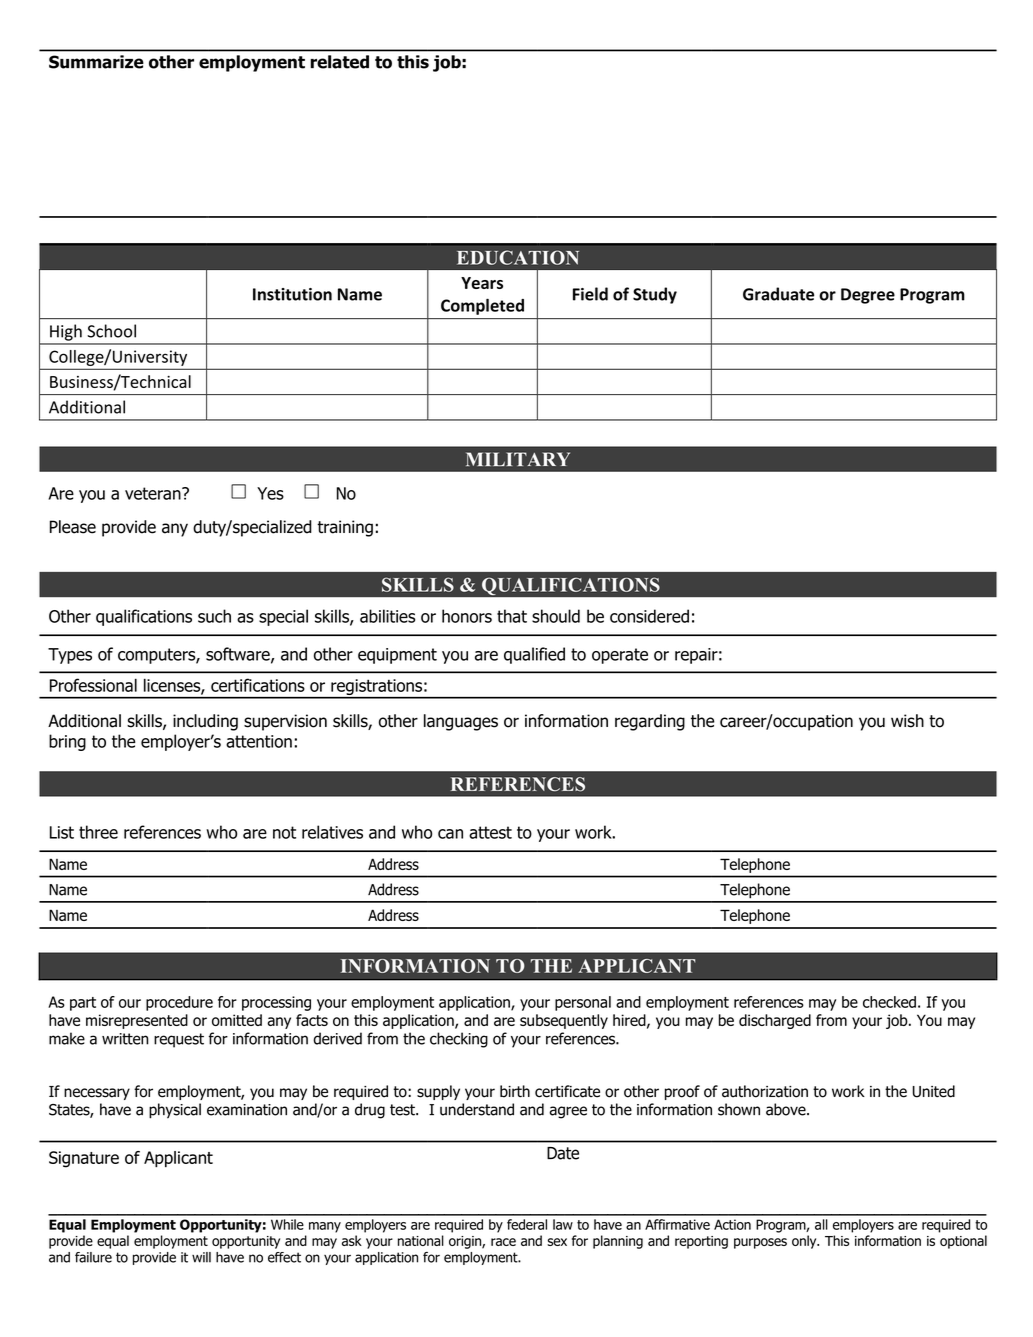 Image resolution: width=1033 pixels, height=1337 pixels. What do you see at coordinates (332, 832) in the image?
I see `relatives` at bounding box center [332, 832].
